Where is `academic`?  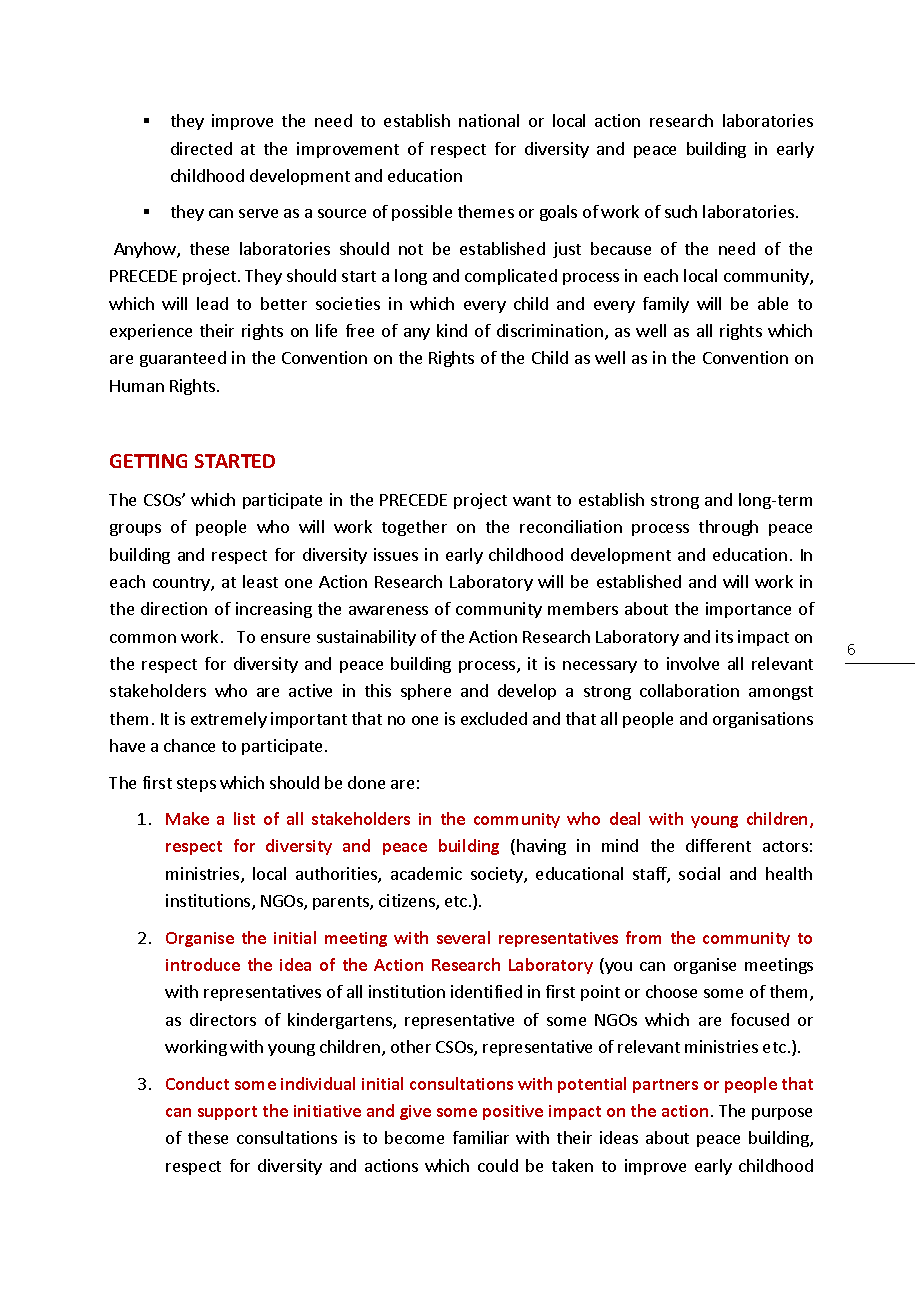 academic is located at coordinates (426, 873).
